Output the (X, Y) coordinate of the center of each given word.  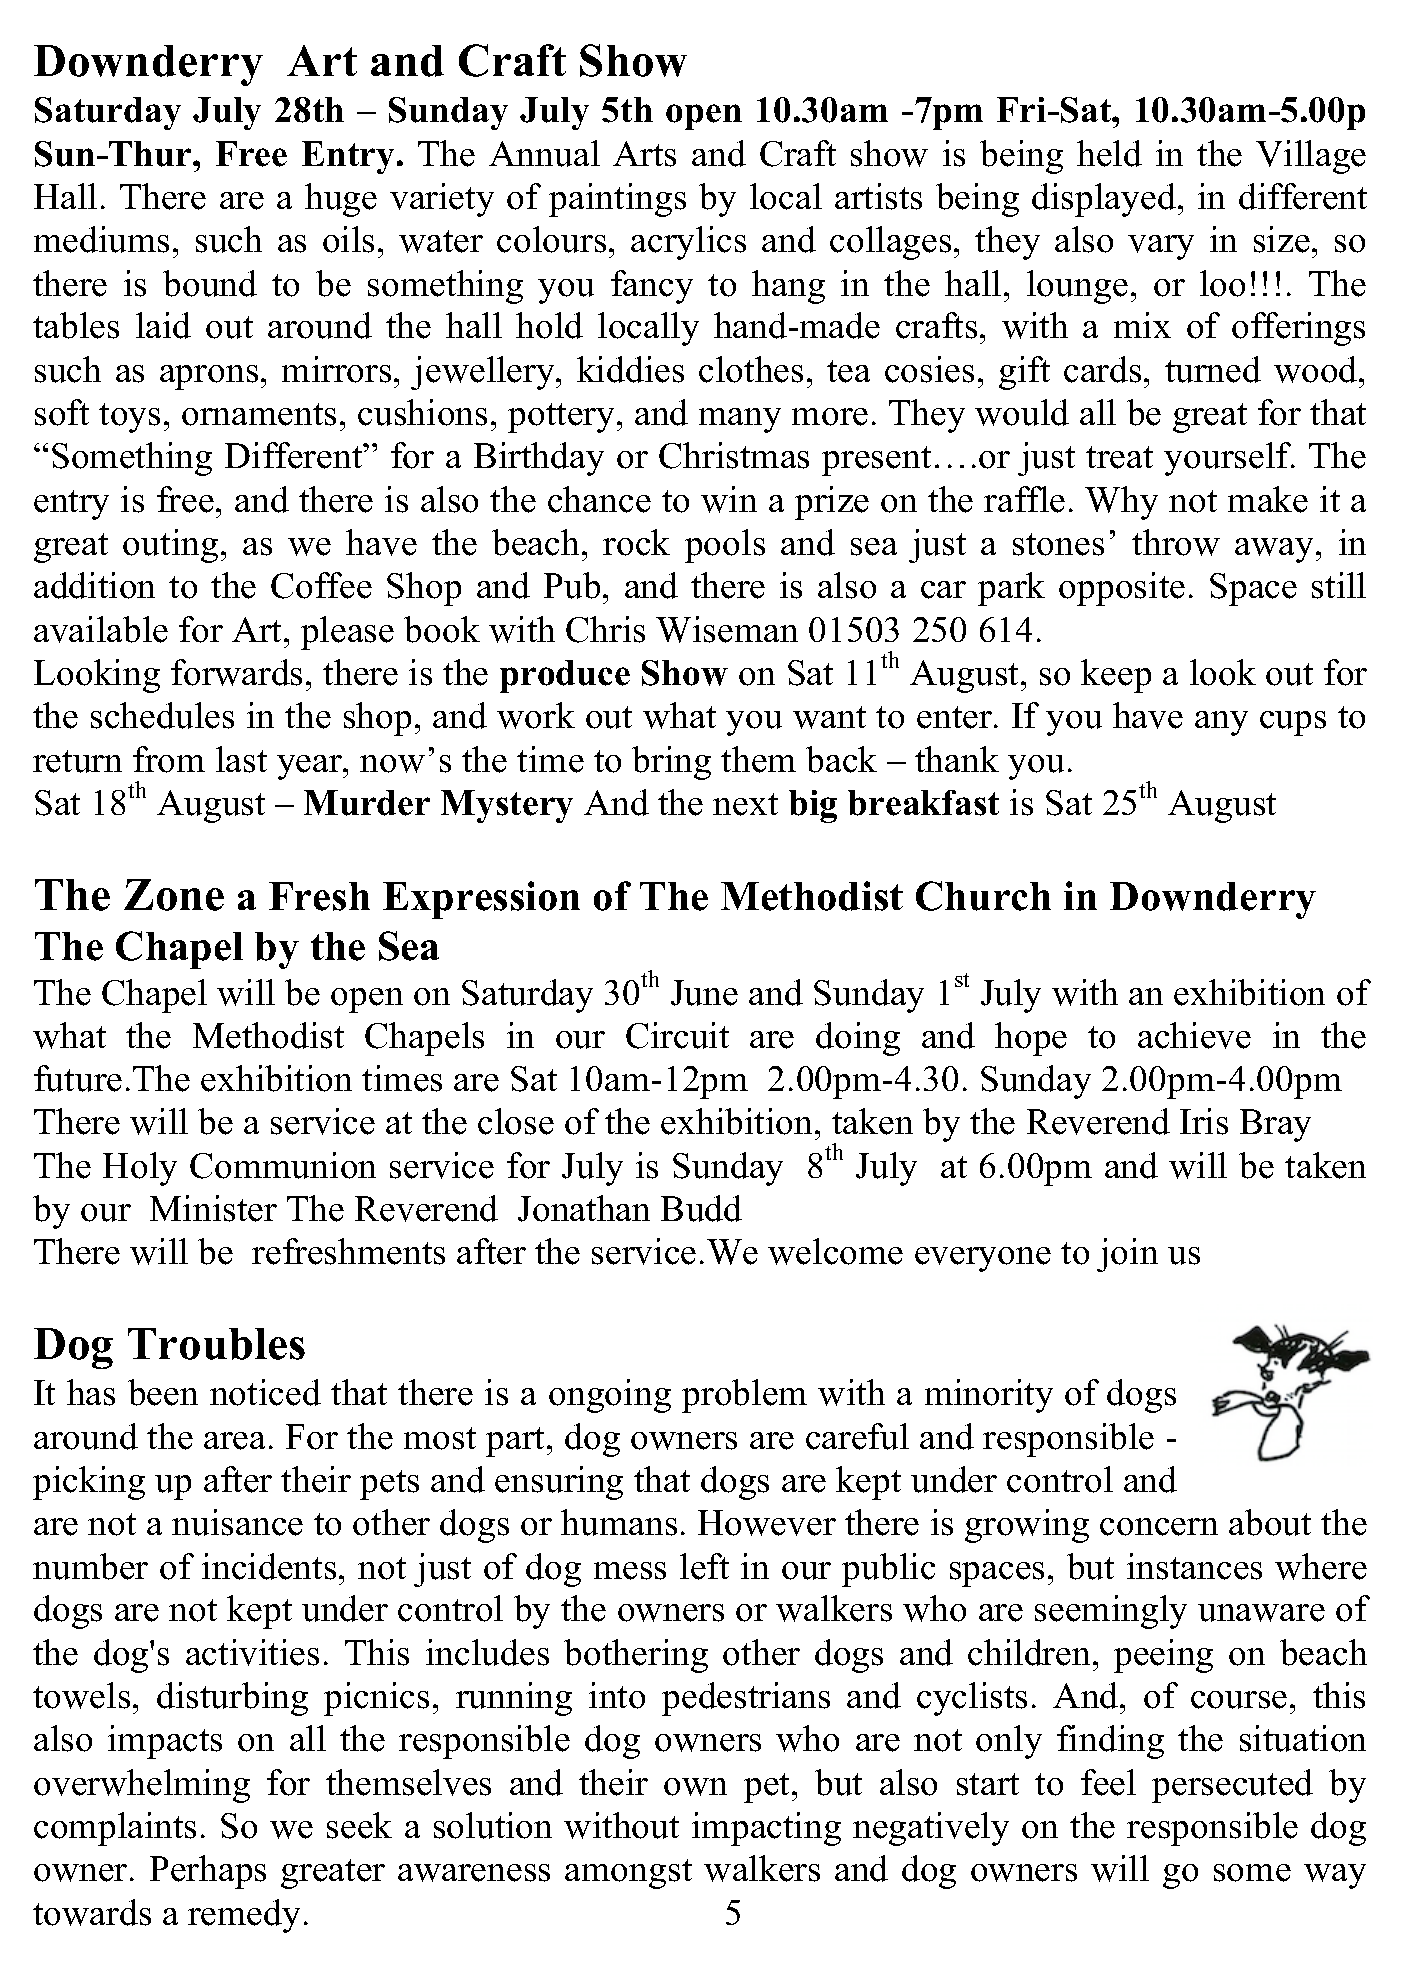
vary (1161, 247)
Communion (283, 1165)
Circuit (677, 1035)
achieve (1194, 1035)
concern (1159, 1527)
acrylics (688, 243)
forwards (236, 672)
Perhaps (208, 1872)
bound (210, 283)
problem (744, 1396)
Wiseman (727, 629)
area (234, 1441)
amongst (628, 1874)
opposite (1122, 589)
